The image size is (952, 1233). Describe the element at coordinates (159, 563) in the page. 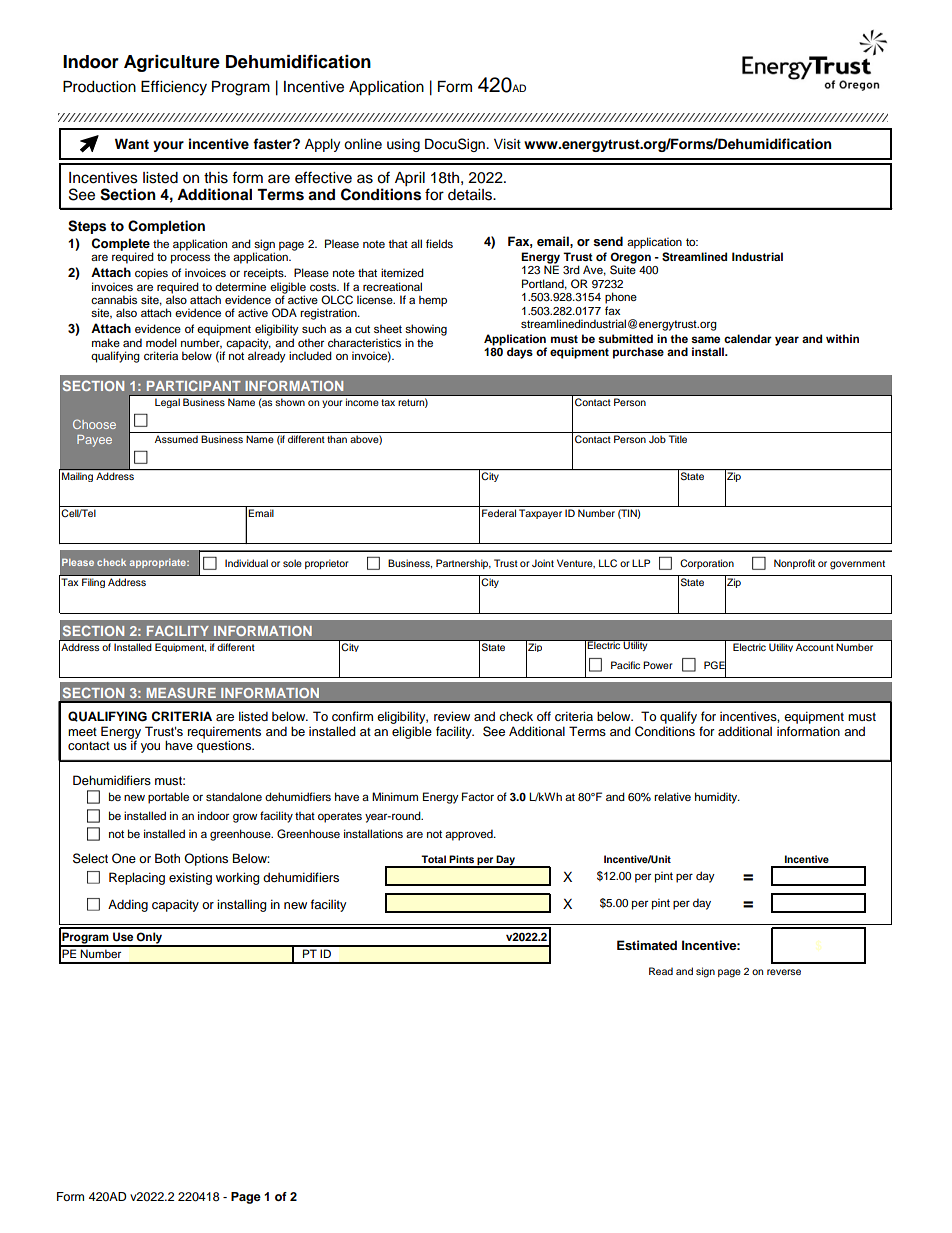

I see `appropriate` at that location.
